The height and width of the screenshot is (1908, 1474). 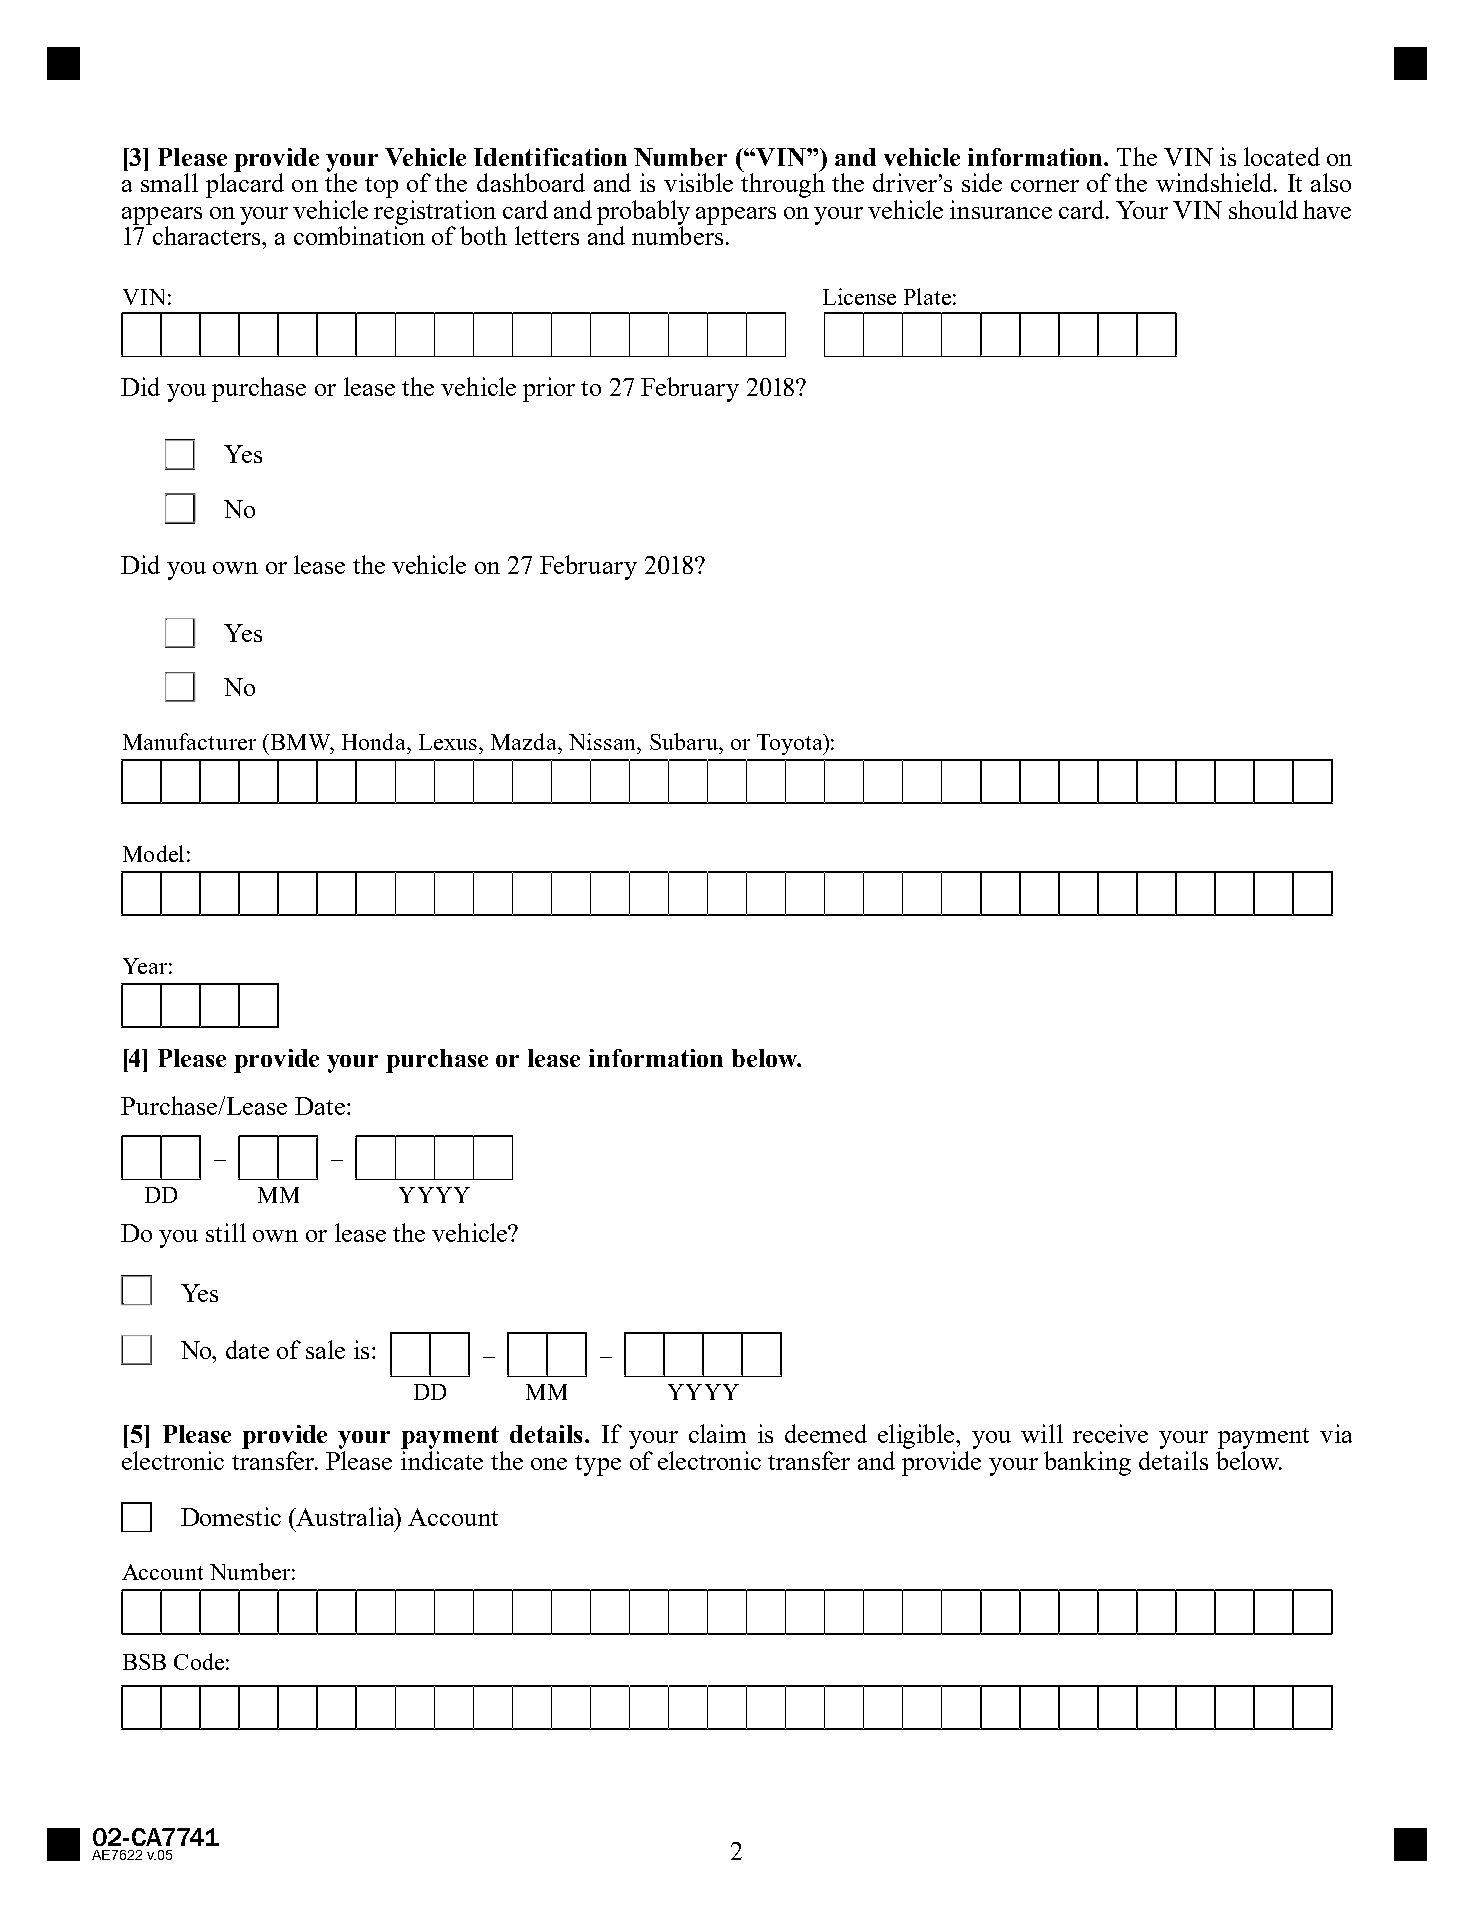 What do you see at coordinates (717, 1433) in the screenshot?
I see `claim` at bounding box center [717, 1433].
